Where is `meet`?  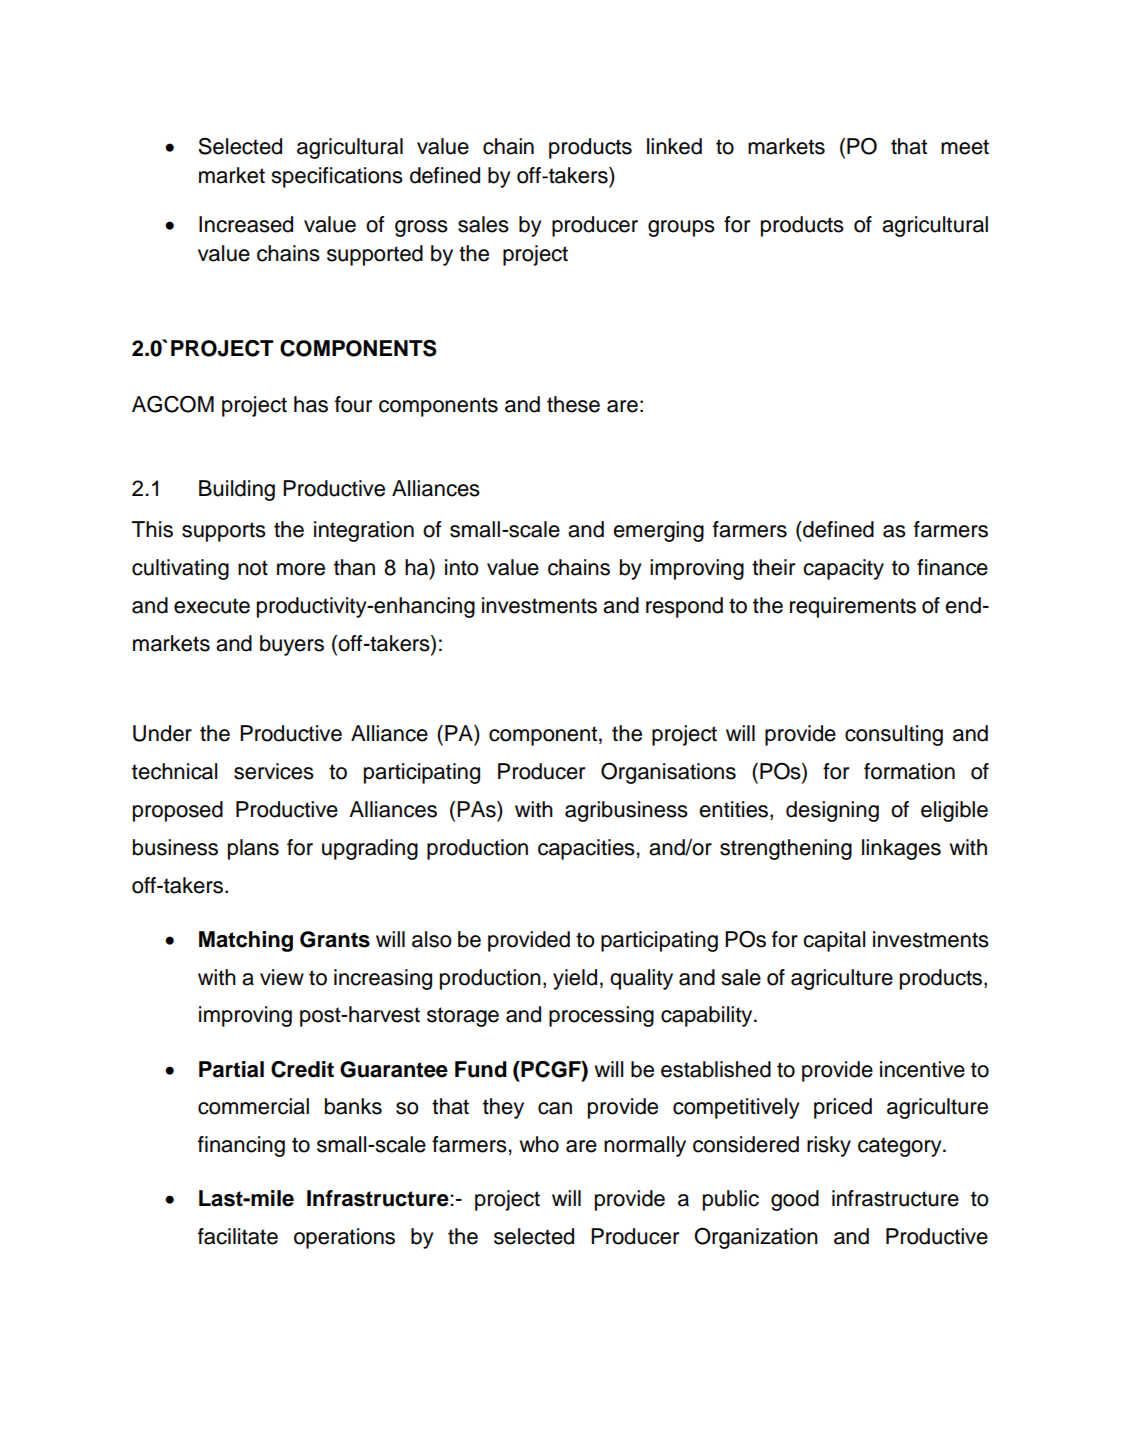 meet is located at coordinates (965, 147).
